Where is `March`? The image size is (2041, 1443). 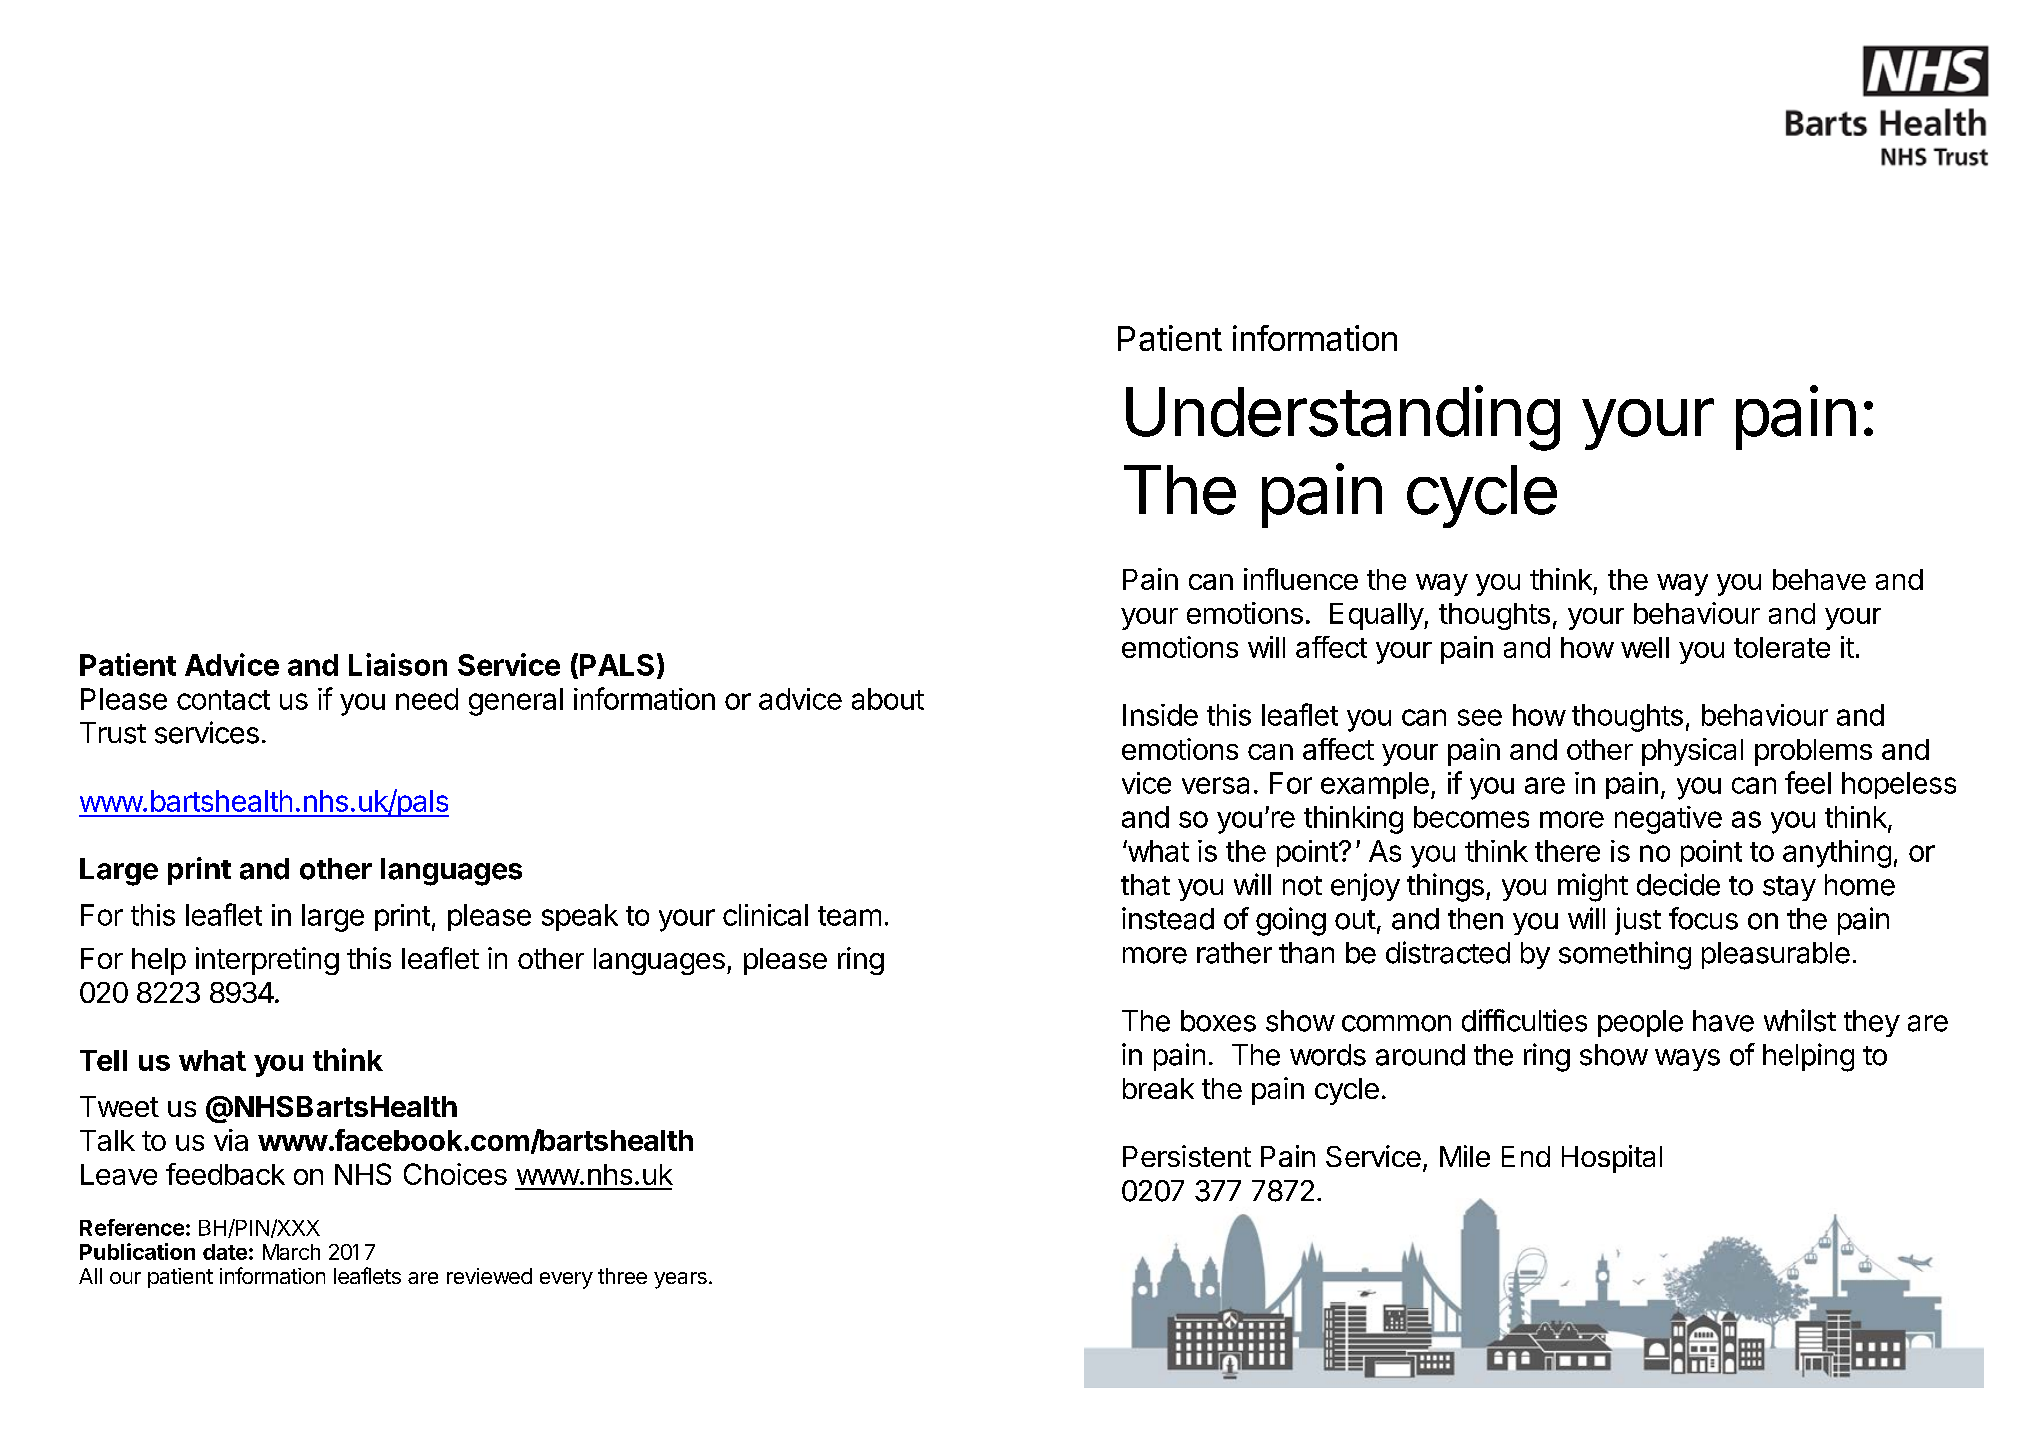
March is located at coordinates (291, 1252).
